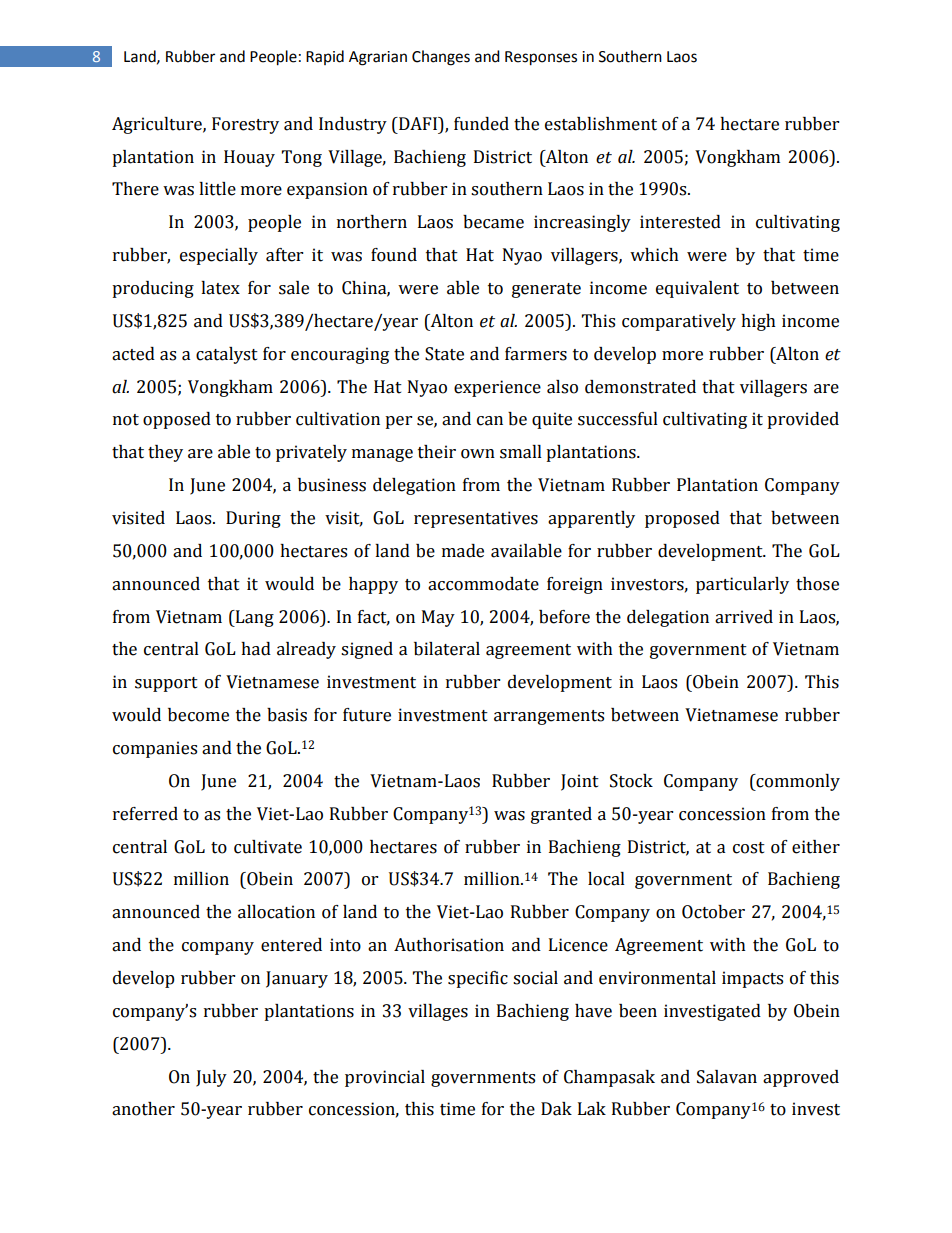 The height and width of the screenshot is (1233, 952). What do you see at coordinates (803, 420) in the screenshot?
I see `provided` at bounding box center [803, 420].
